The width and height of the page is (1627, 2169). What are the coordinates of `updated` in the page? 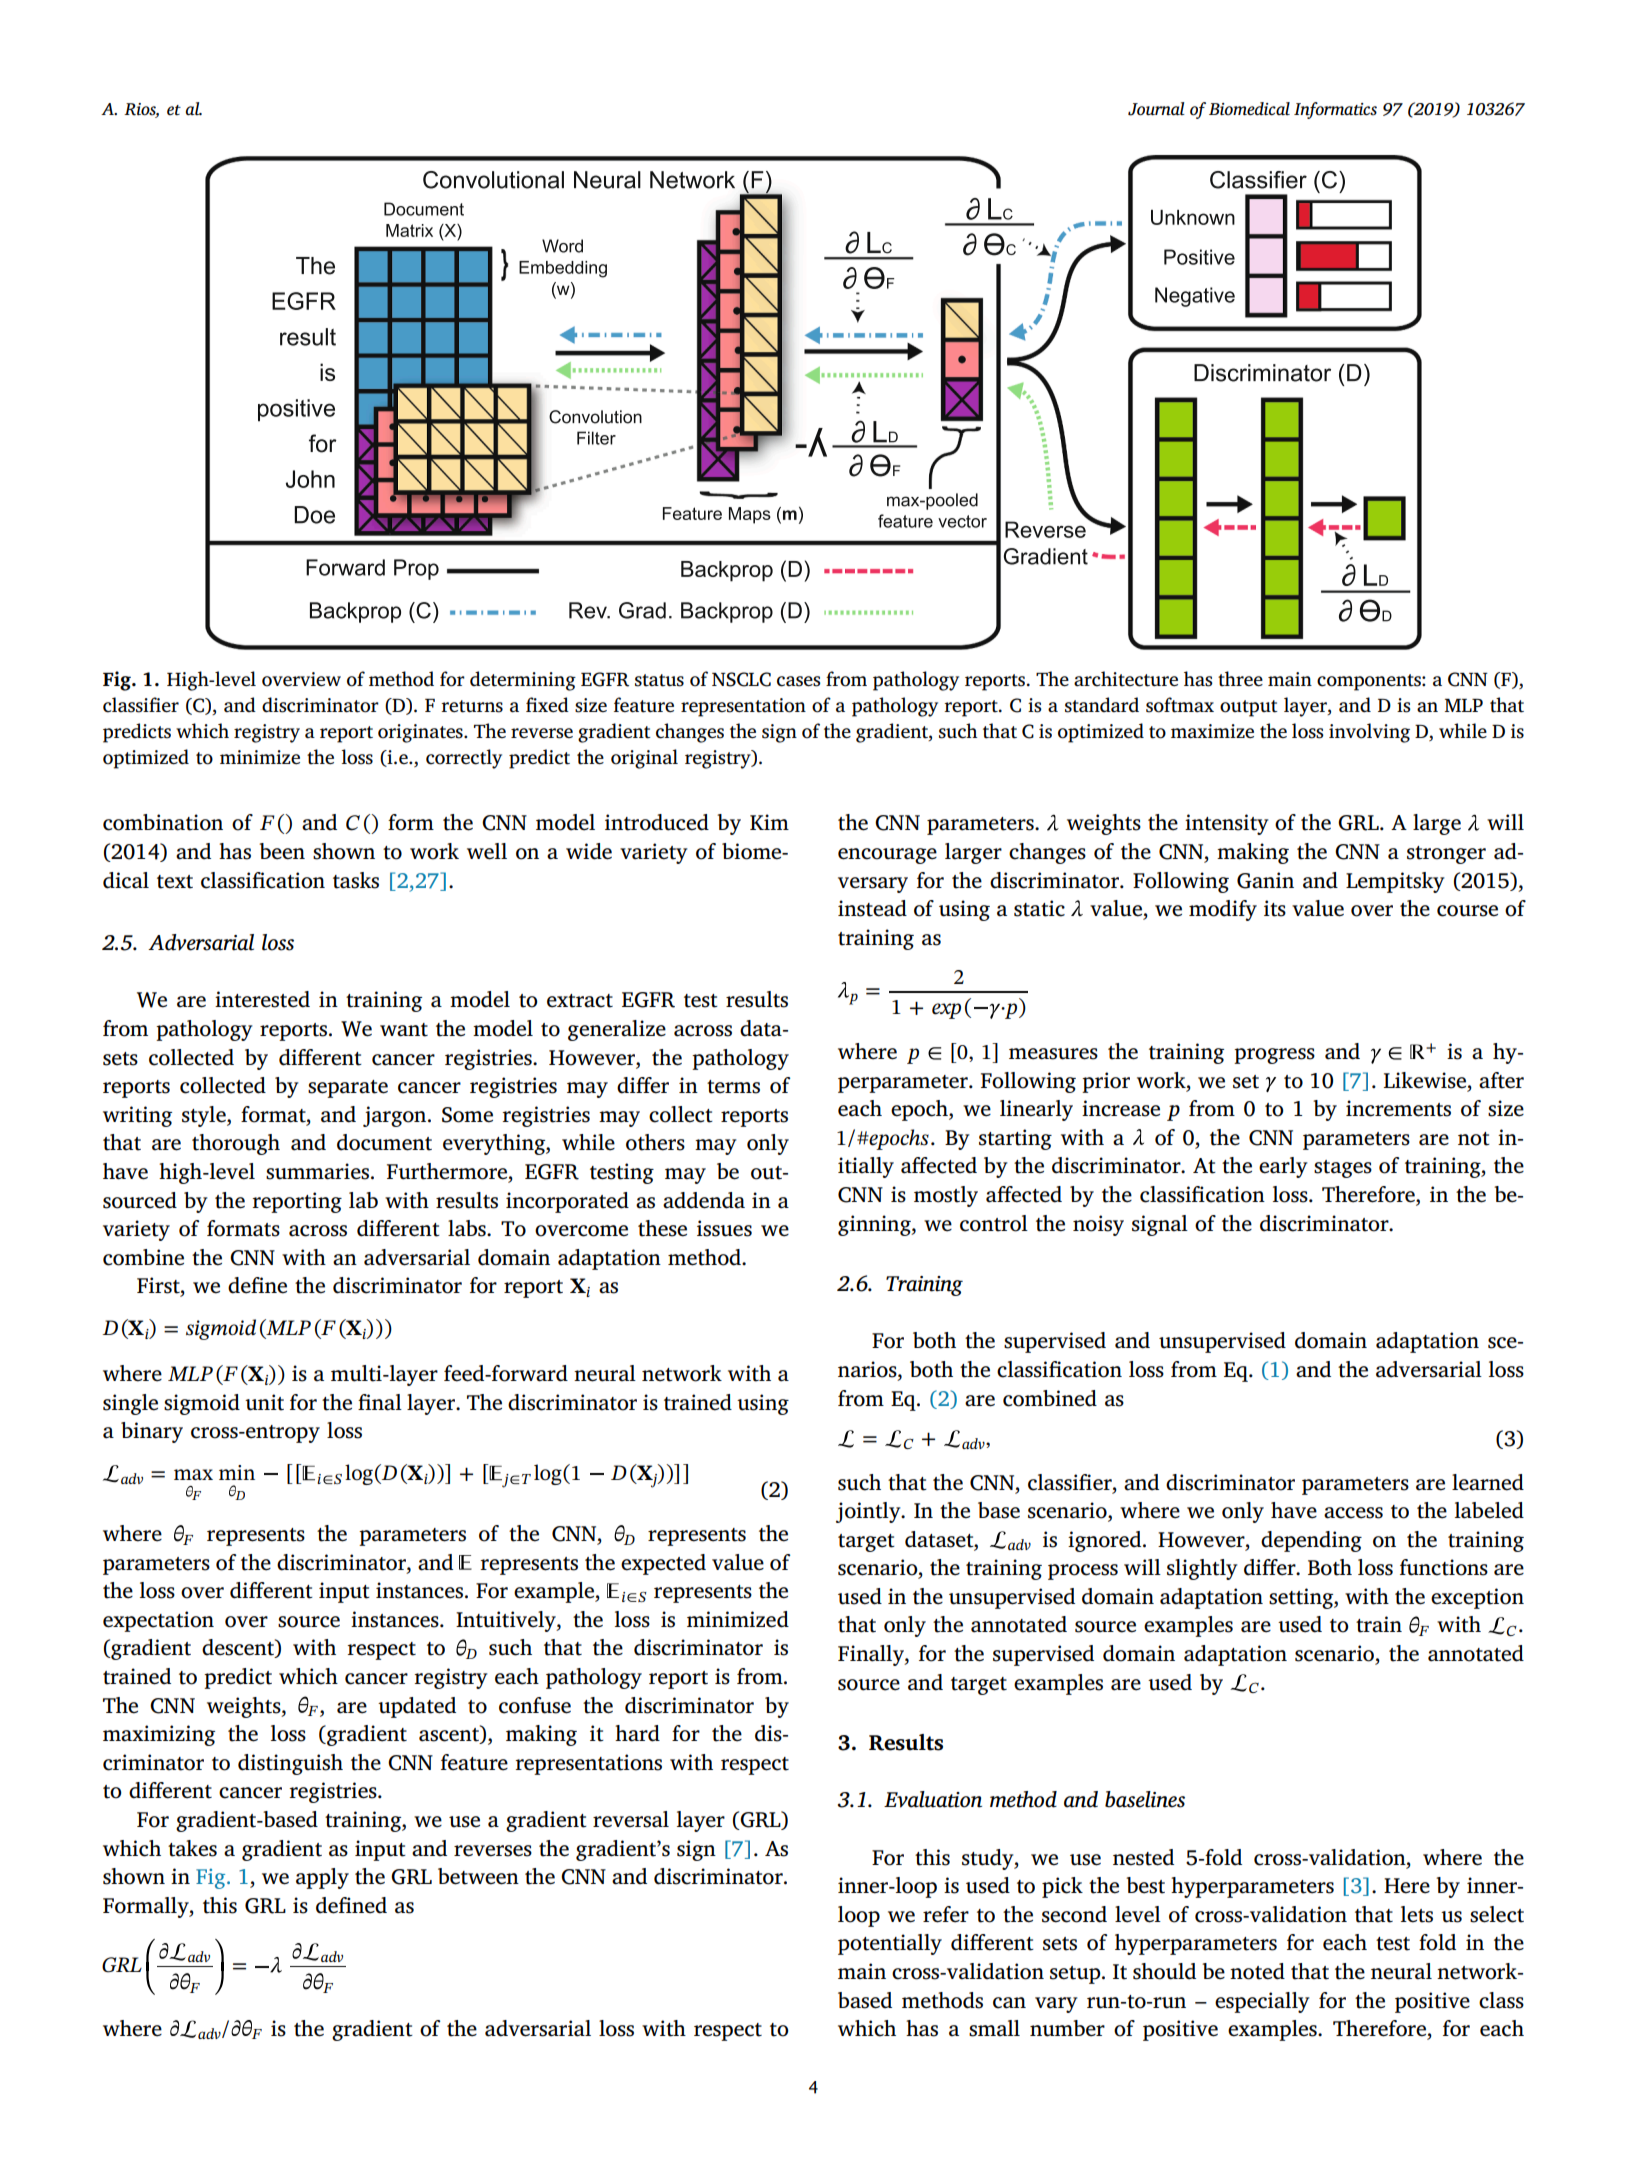 It's located at (417, 1707).
